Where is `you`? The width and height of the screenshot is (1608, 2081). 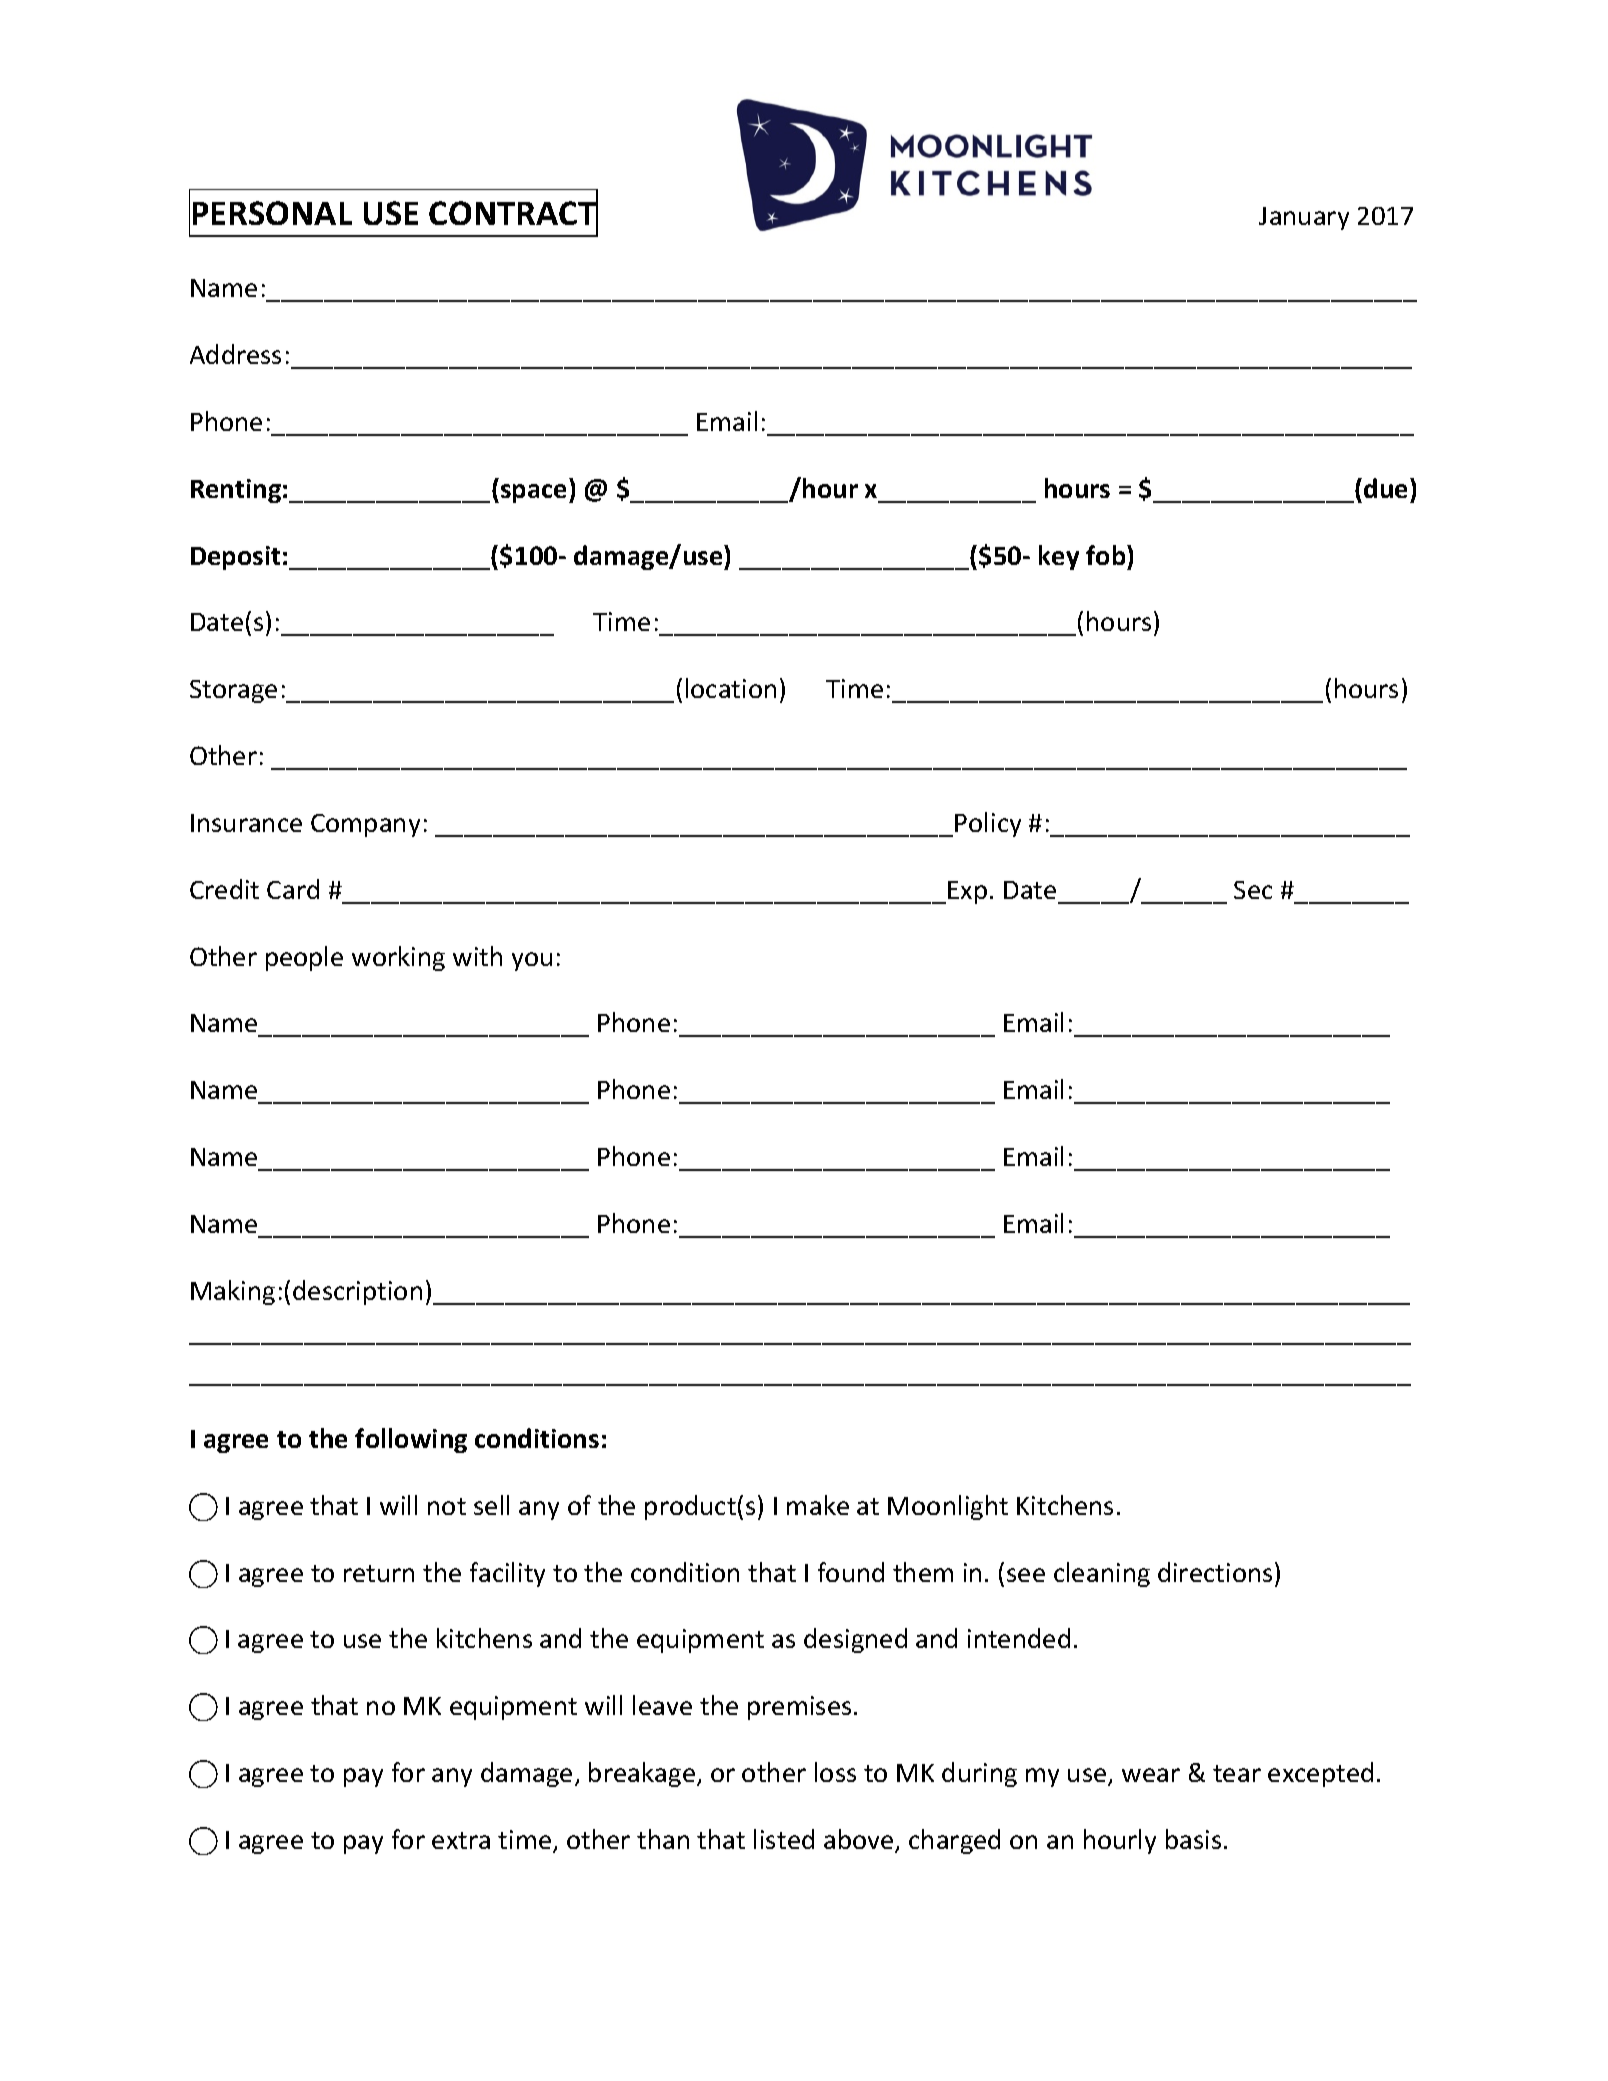 you is located at coordinates (532, 961).
